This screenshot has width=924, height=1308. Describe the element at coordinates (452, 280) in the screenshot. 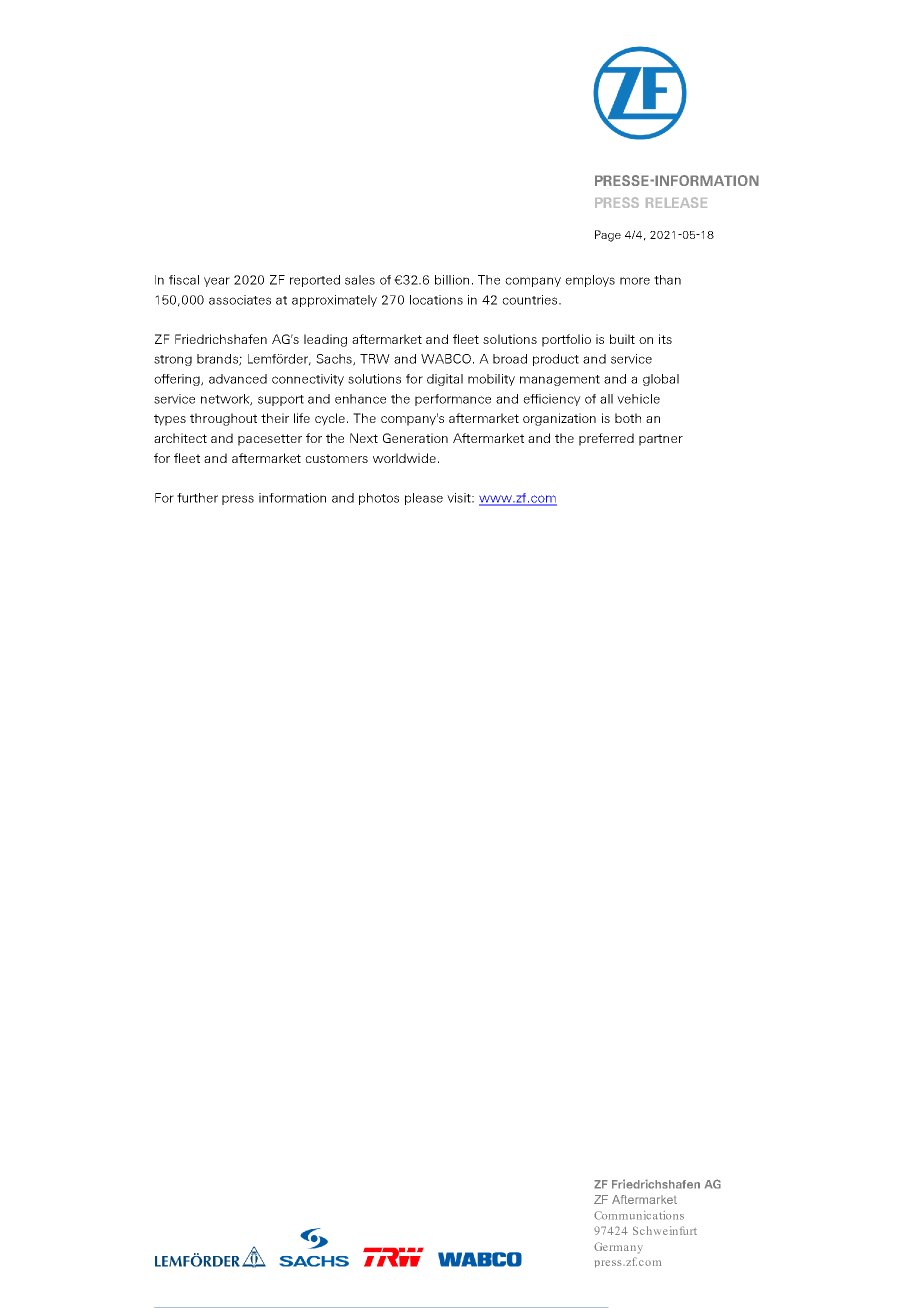

I see `billion` at that location.
